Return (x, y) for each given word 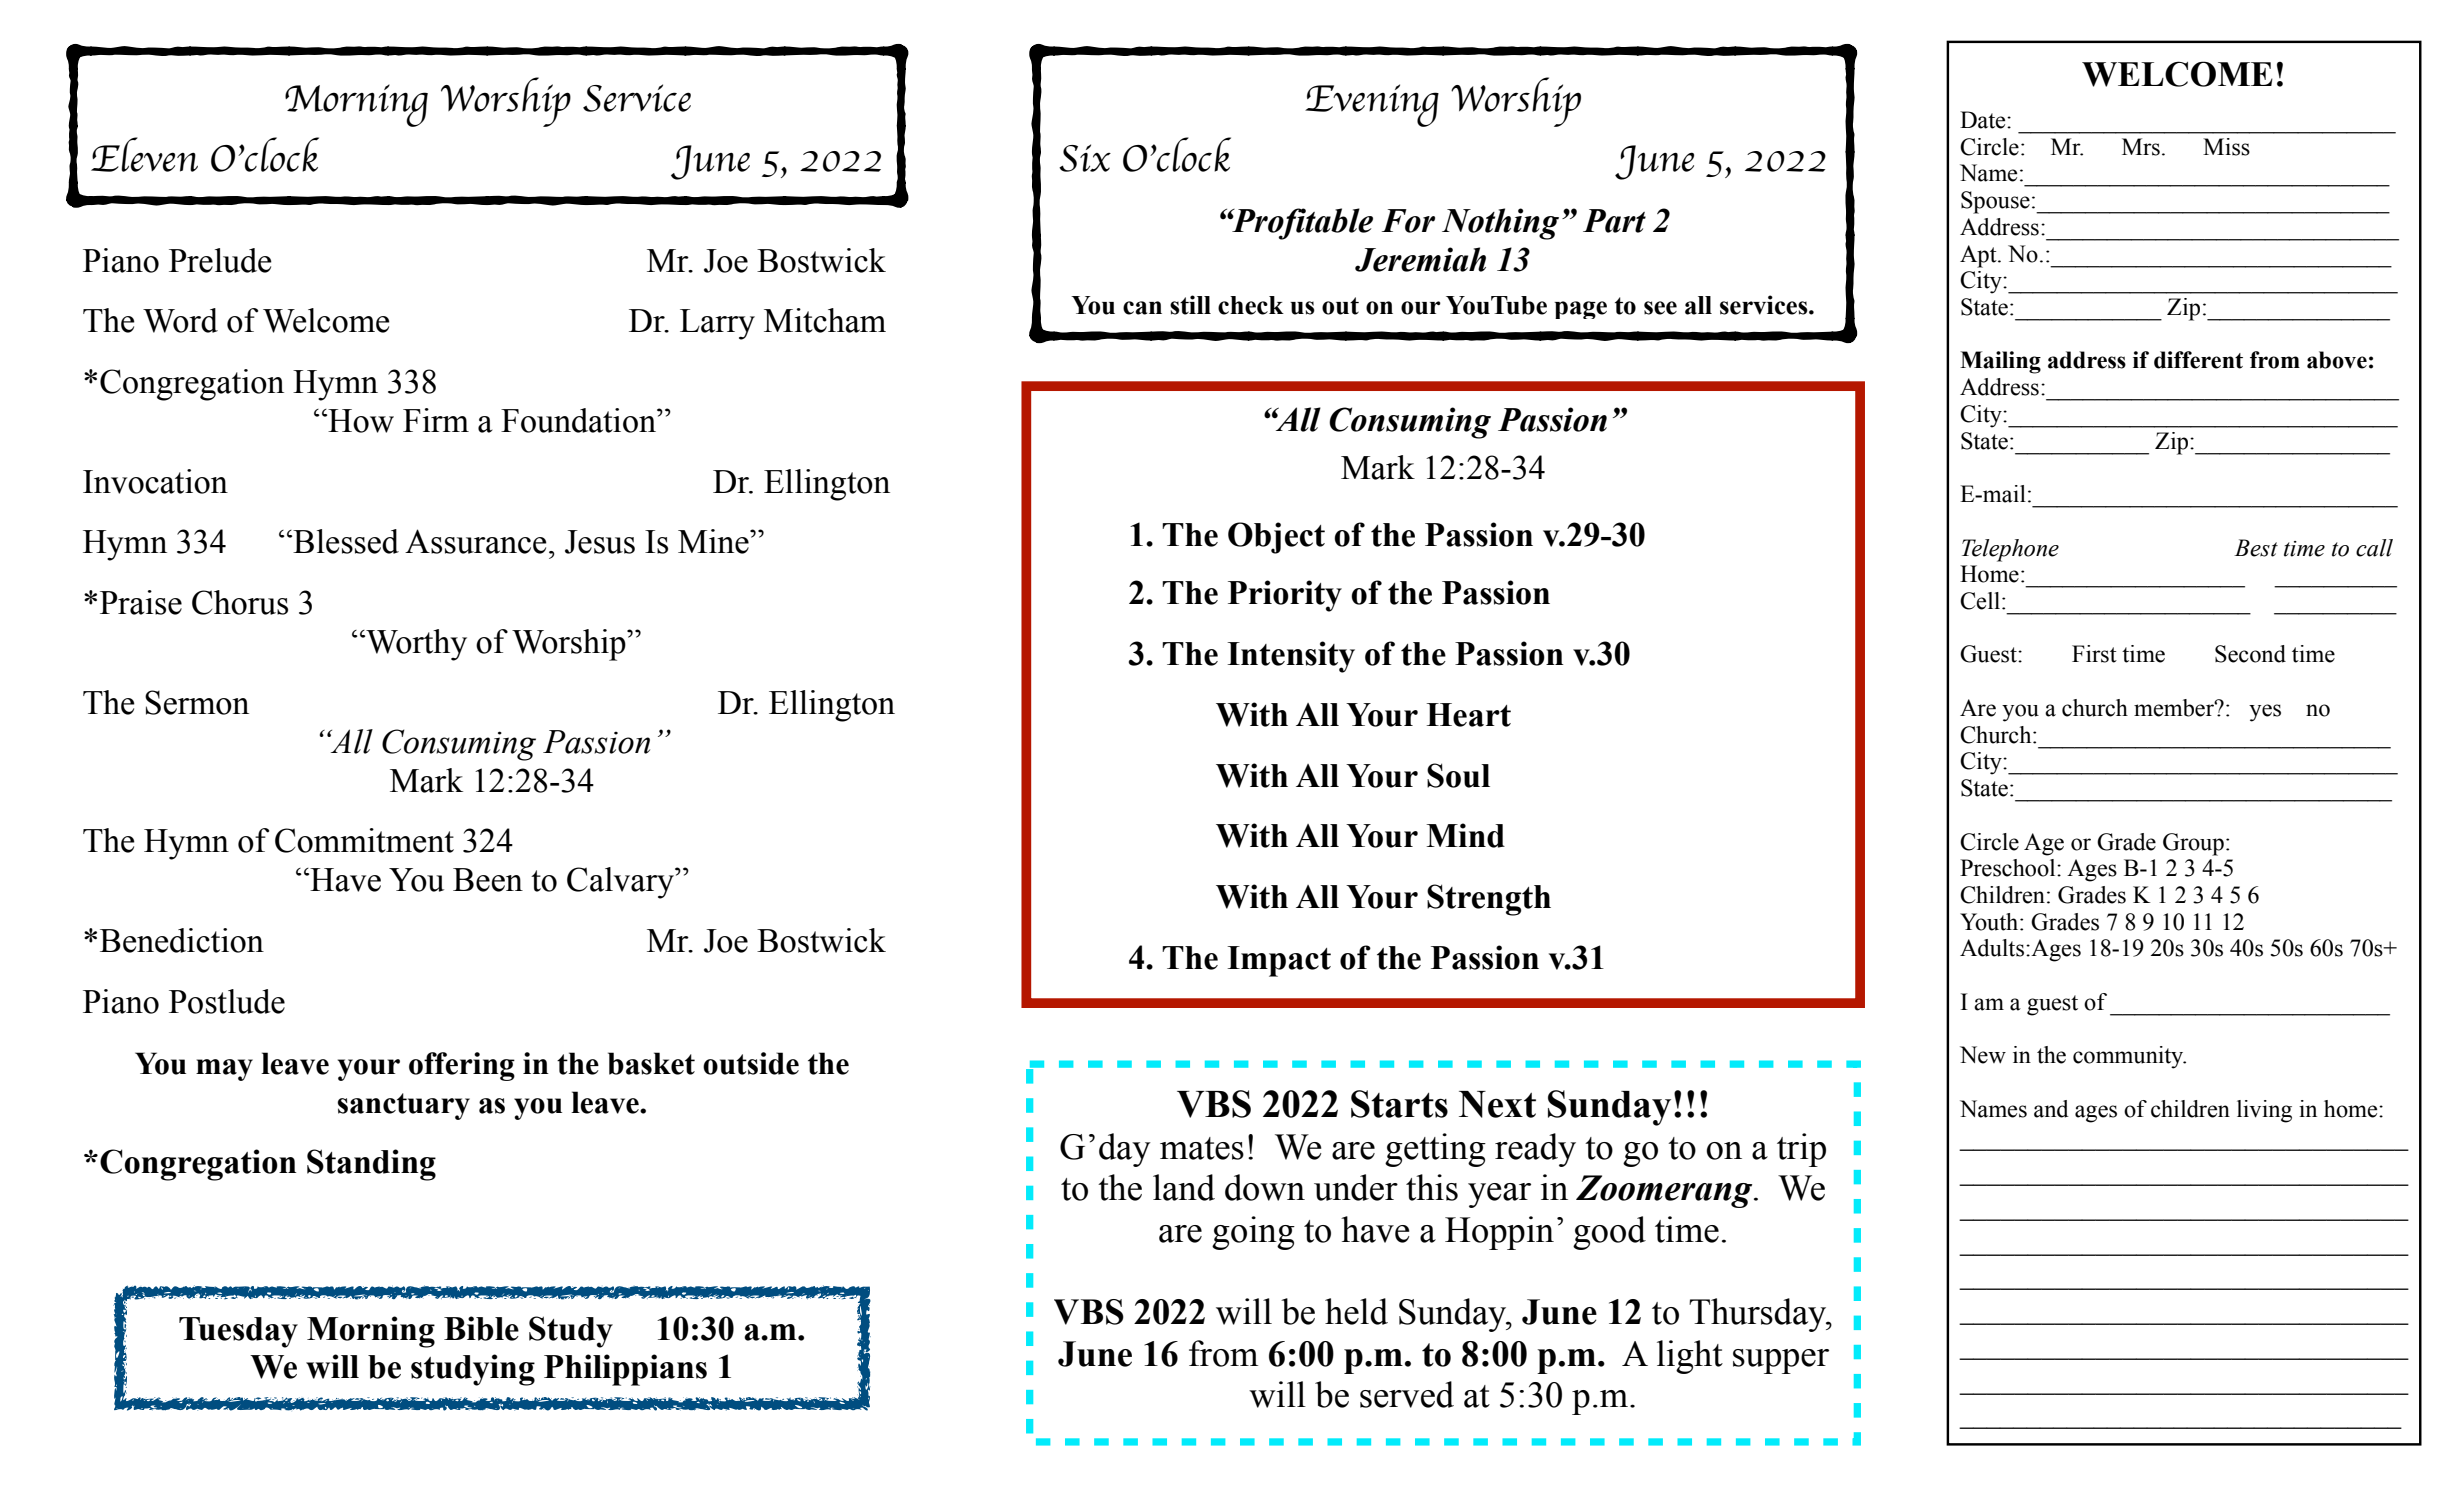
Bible (481, 1328)
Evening (1372, 105)
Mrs (2141, 147)
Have (344, 880)
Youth (1990, 922)
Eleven (144, 154)
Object (1276, 538)
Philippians (625, 1370)
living (2264, 1111)
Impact (1279, 961)
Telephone (2010, 550)
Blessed (345, 541)
